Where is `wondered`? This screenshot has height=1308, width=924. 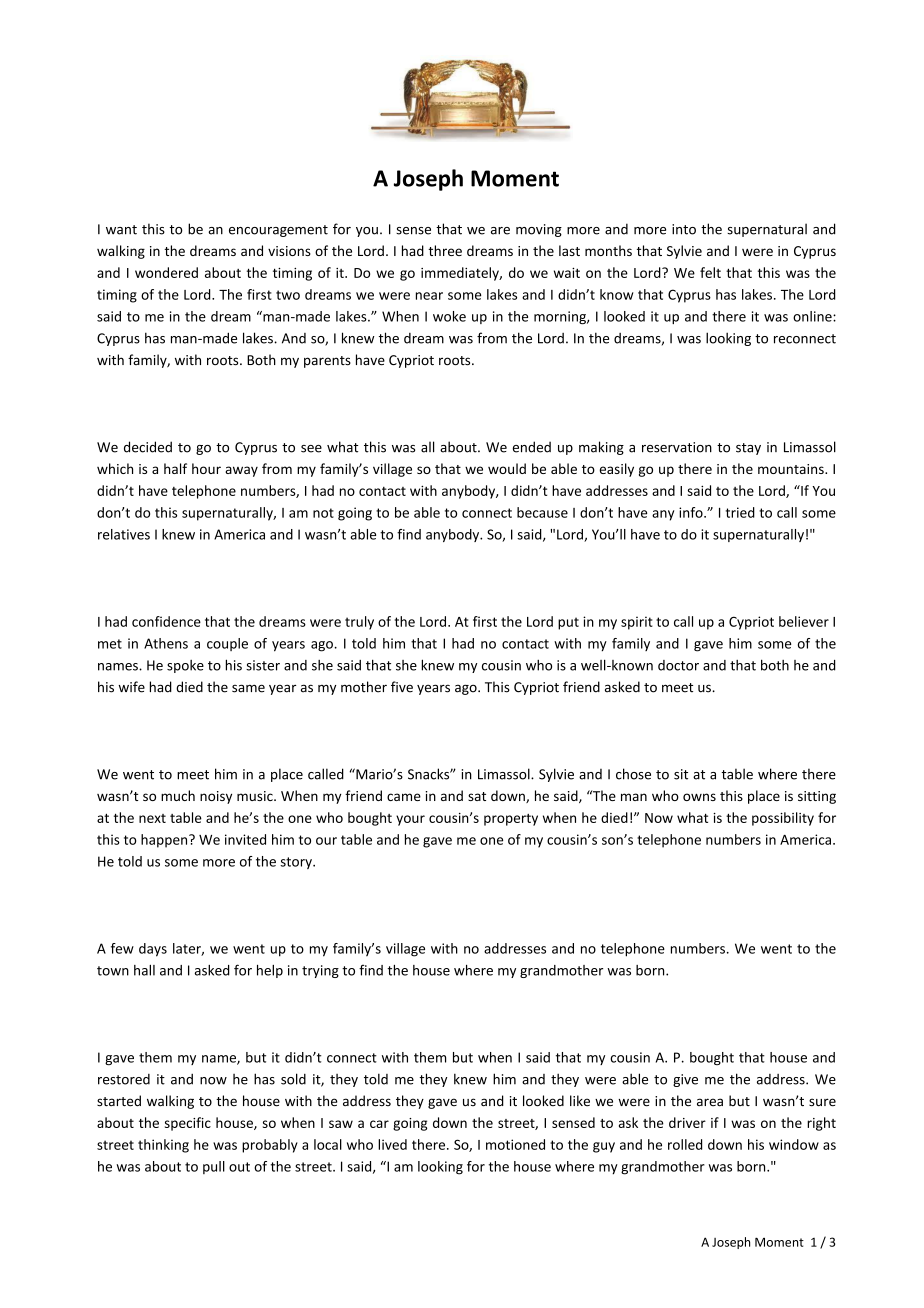
wondered is located at coordinates (166, 272).
